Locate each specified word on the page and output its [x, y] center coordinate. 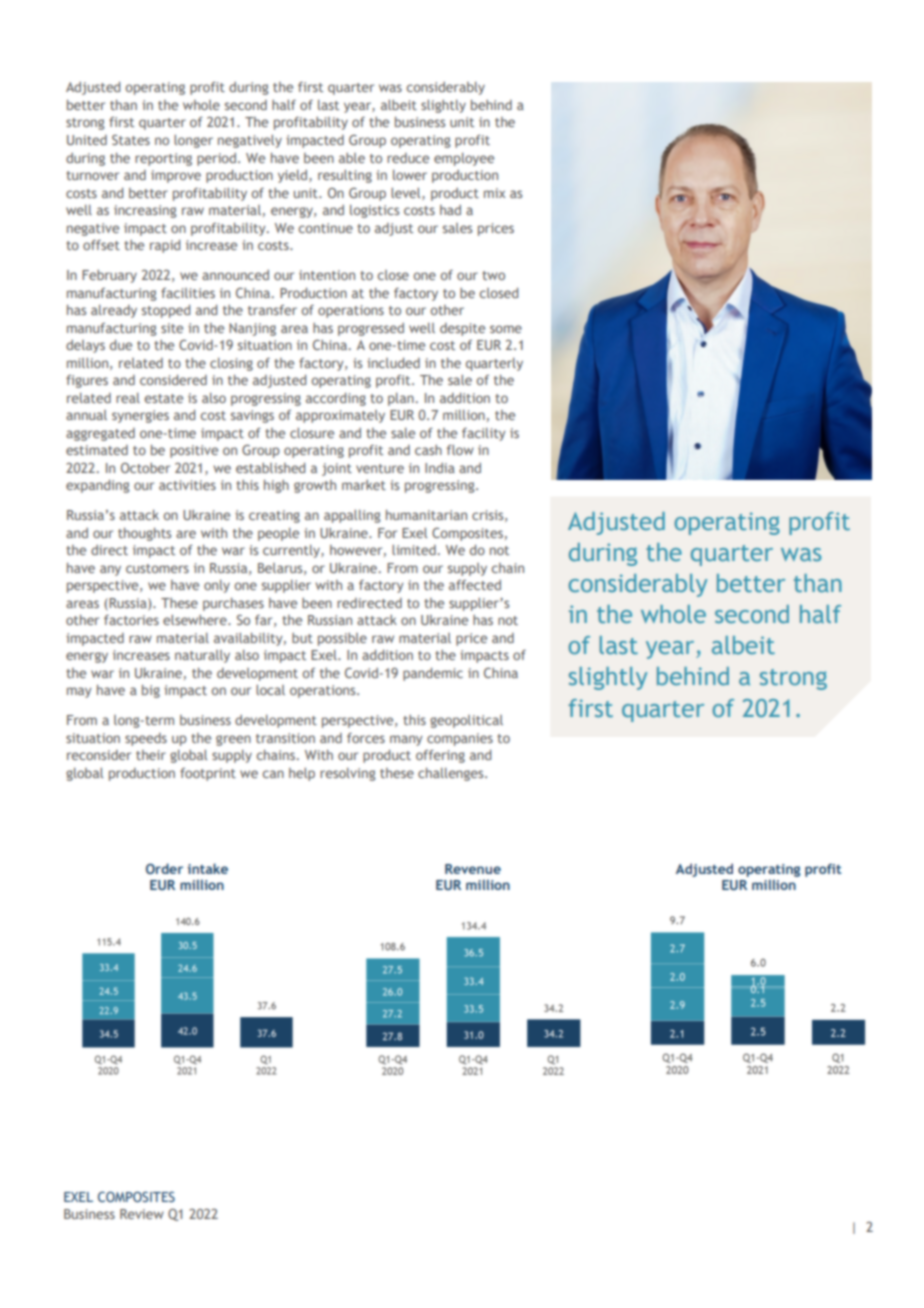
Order [164, 868]
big [151, 691]
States [131, 140]
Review [142, 1214]
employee [464, 159]
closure [312, 433]
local [270, 690]
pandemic [433, 674]
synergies [140, 416]
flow [460, 450]
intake [207, 868]
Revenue [473, 869]
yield [294, 176]
